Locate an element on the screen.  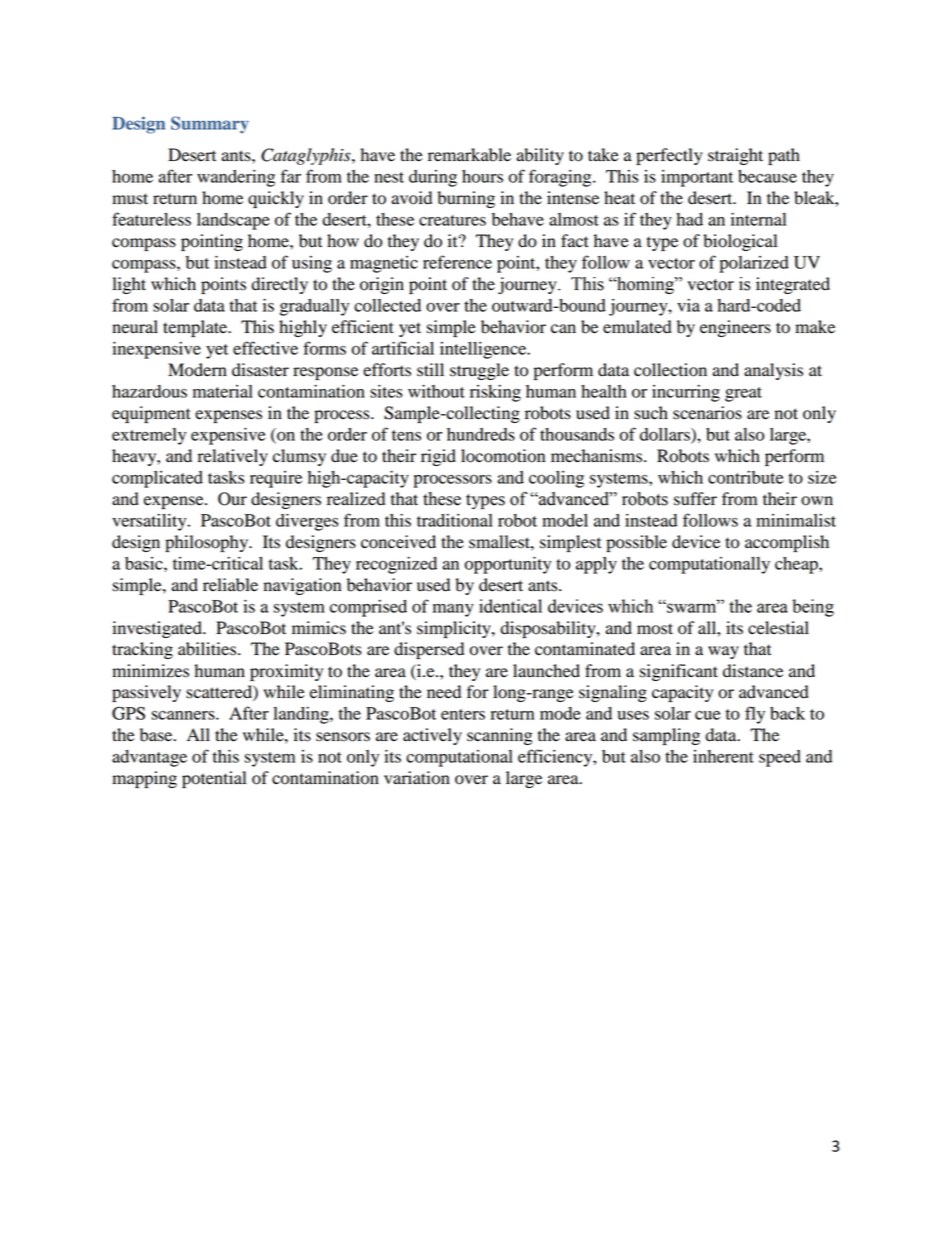
template is located at coordinates (196, 328).
